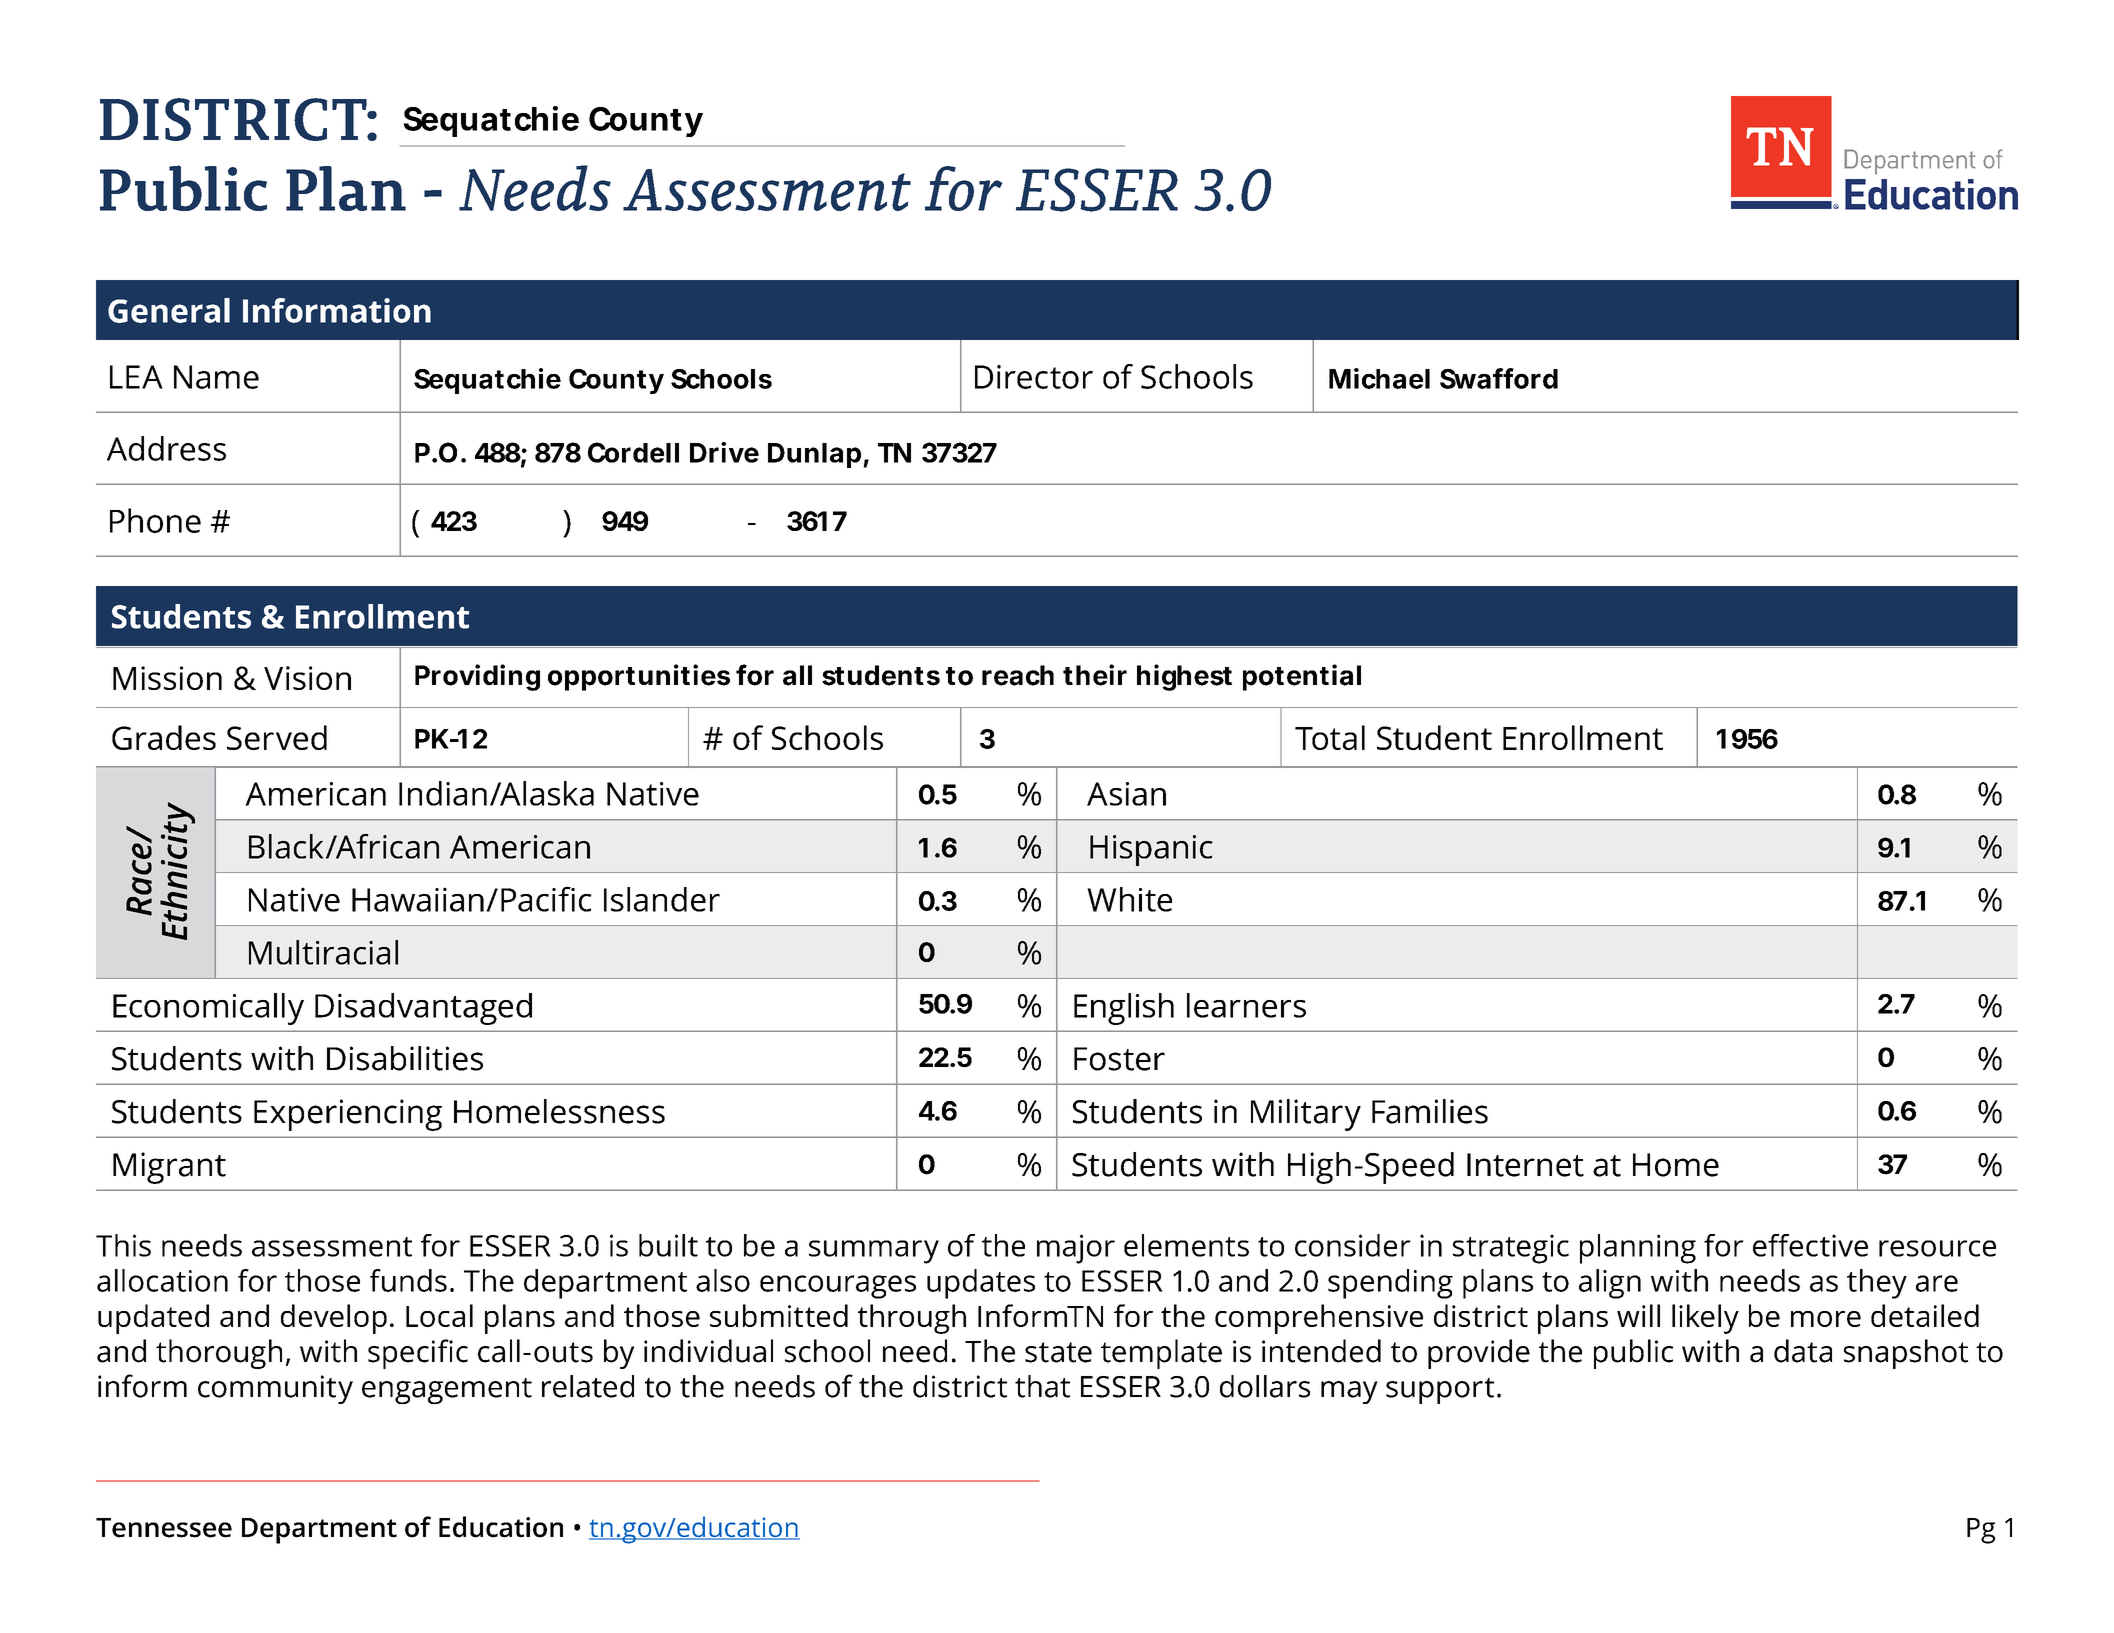 Image resolution: width=2114 pixels, height=1633 pixels. Describe the element at coordinates (1042, 1386) in the screenshot. I see `that` at that location.
